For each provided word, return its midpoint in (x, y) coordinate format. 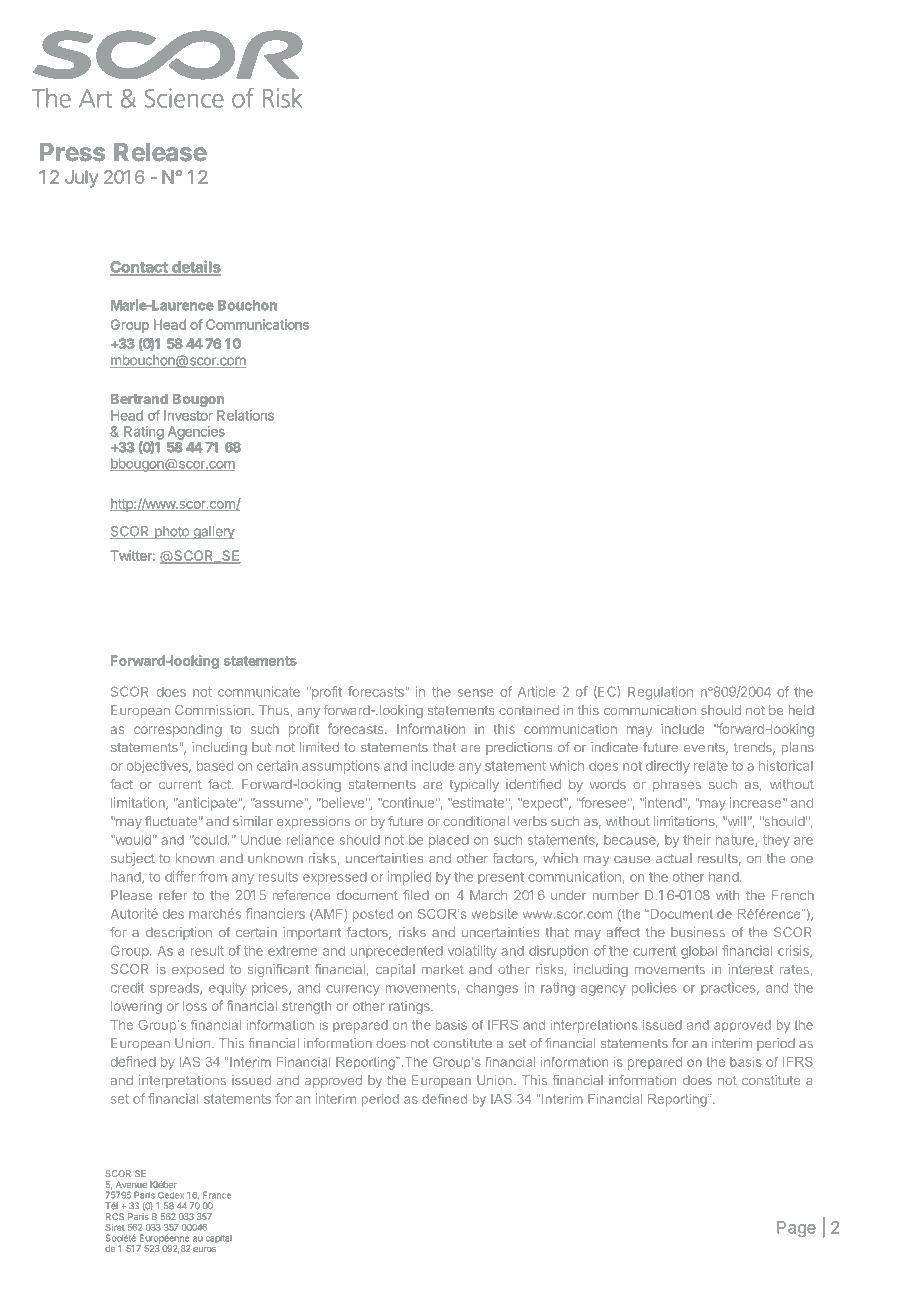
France (217, 1195)
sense (475, 693)
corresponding (178, 730)
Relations (245, 415)
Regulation (660, 693)
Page (796, 1229)
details (195, 267)
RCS (115, 1216)
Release (160, 152)
